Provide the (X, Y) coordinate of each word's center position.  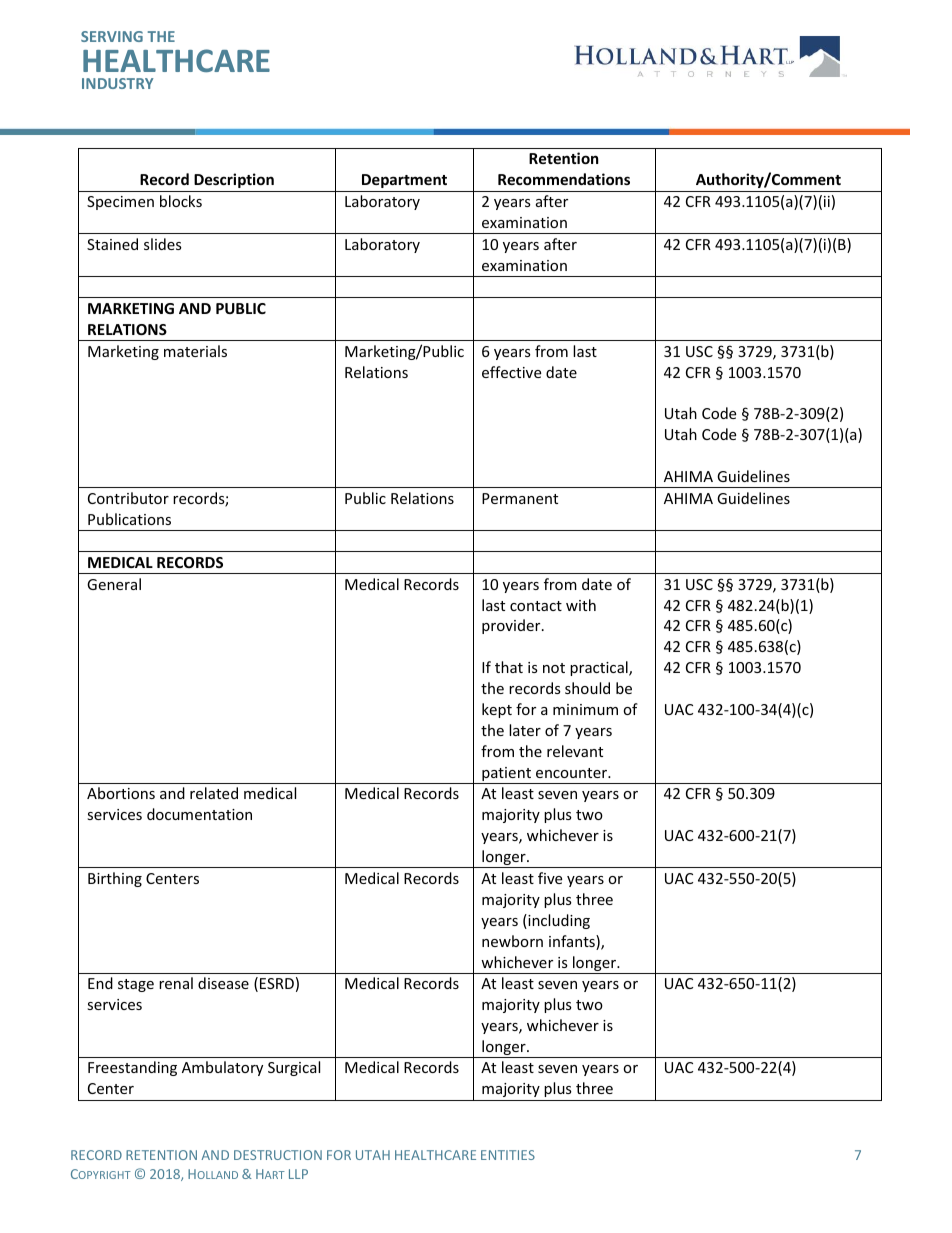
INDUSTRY (117, 83)
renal (176, 983)
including (558, 921)
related (214, 793)
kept (497, 710)
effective (511, 372)
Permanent (520, 498)
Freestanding (132, 1068)
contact (536, 606)
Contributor (128, 498)
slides (163, 244)
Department (404, 181)
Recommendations (564, 179)
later (525, 730)
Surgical (294, 1068)
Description (234, 180)
